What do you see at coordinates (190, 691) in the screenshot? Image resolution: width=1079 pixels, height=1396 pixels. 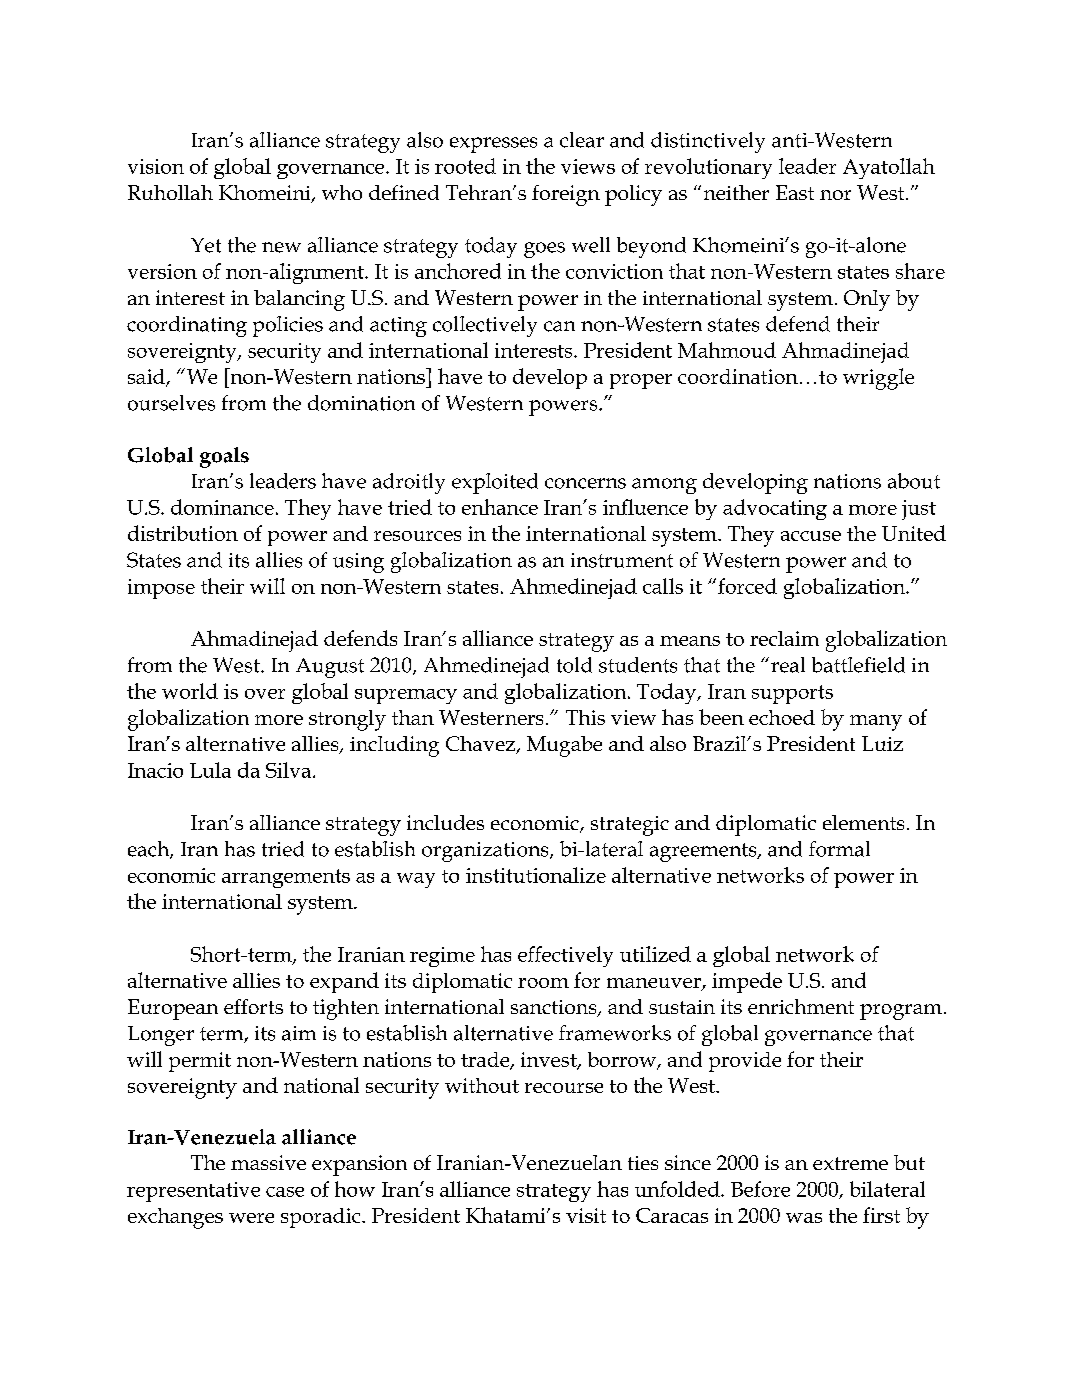 I see `world` at bounding box center [190, 691].
